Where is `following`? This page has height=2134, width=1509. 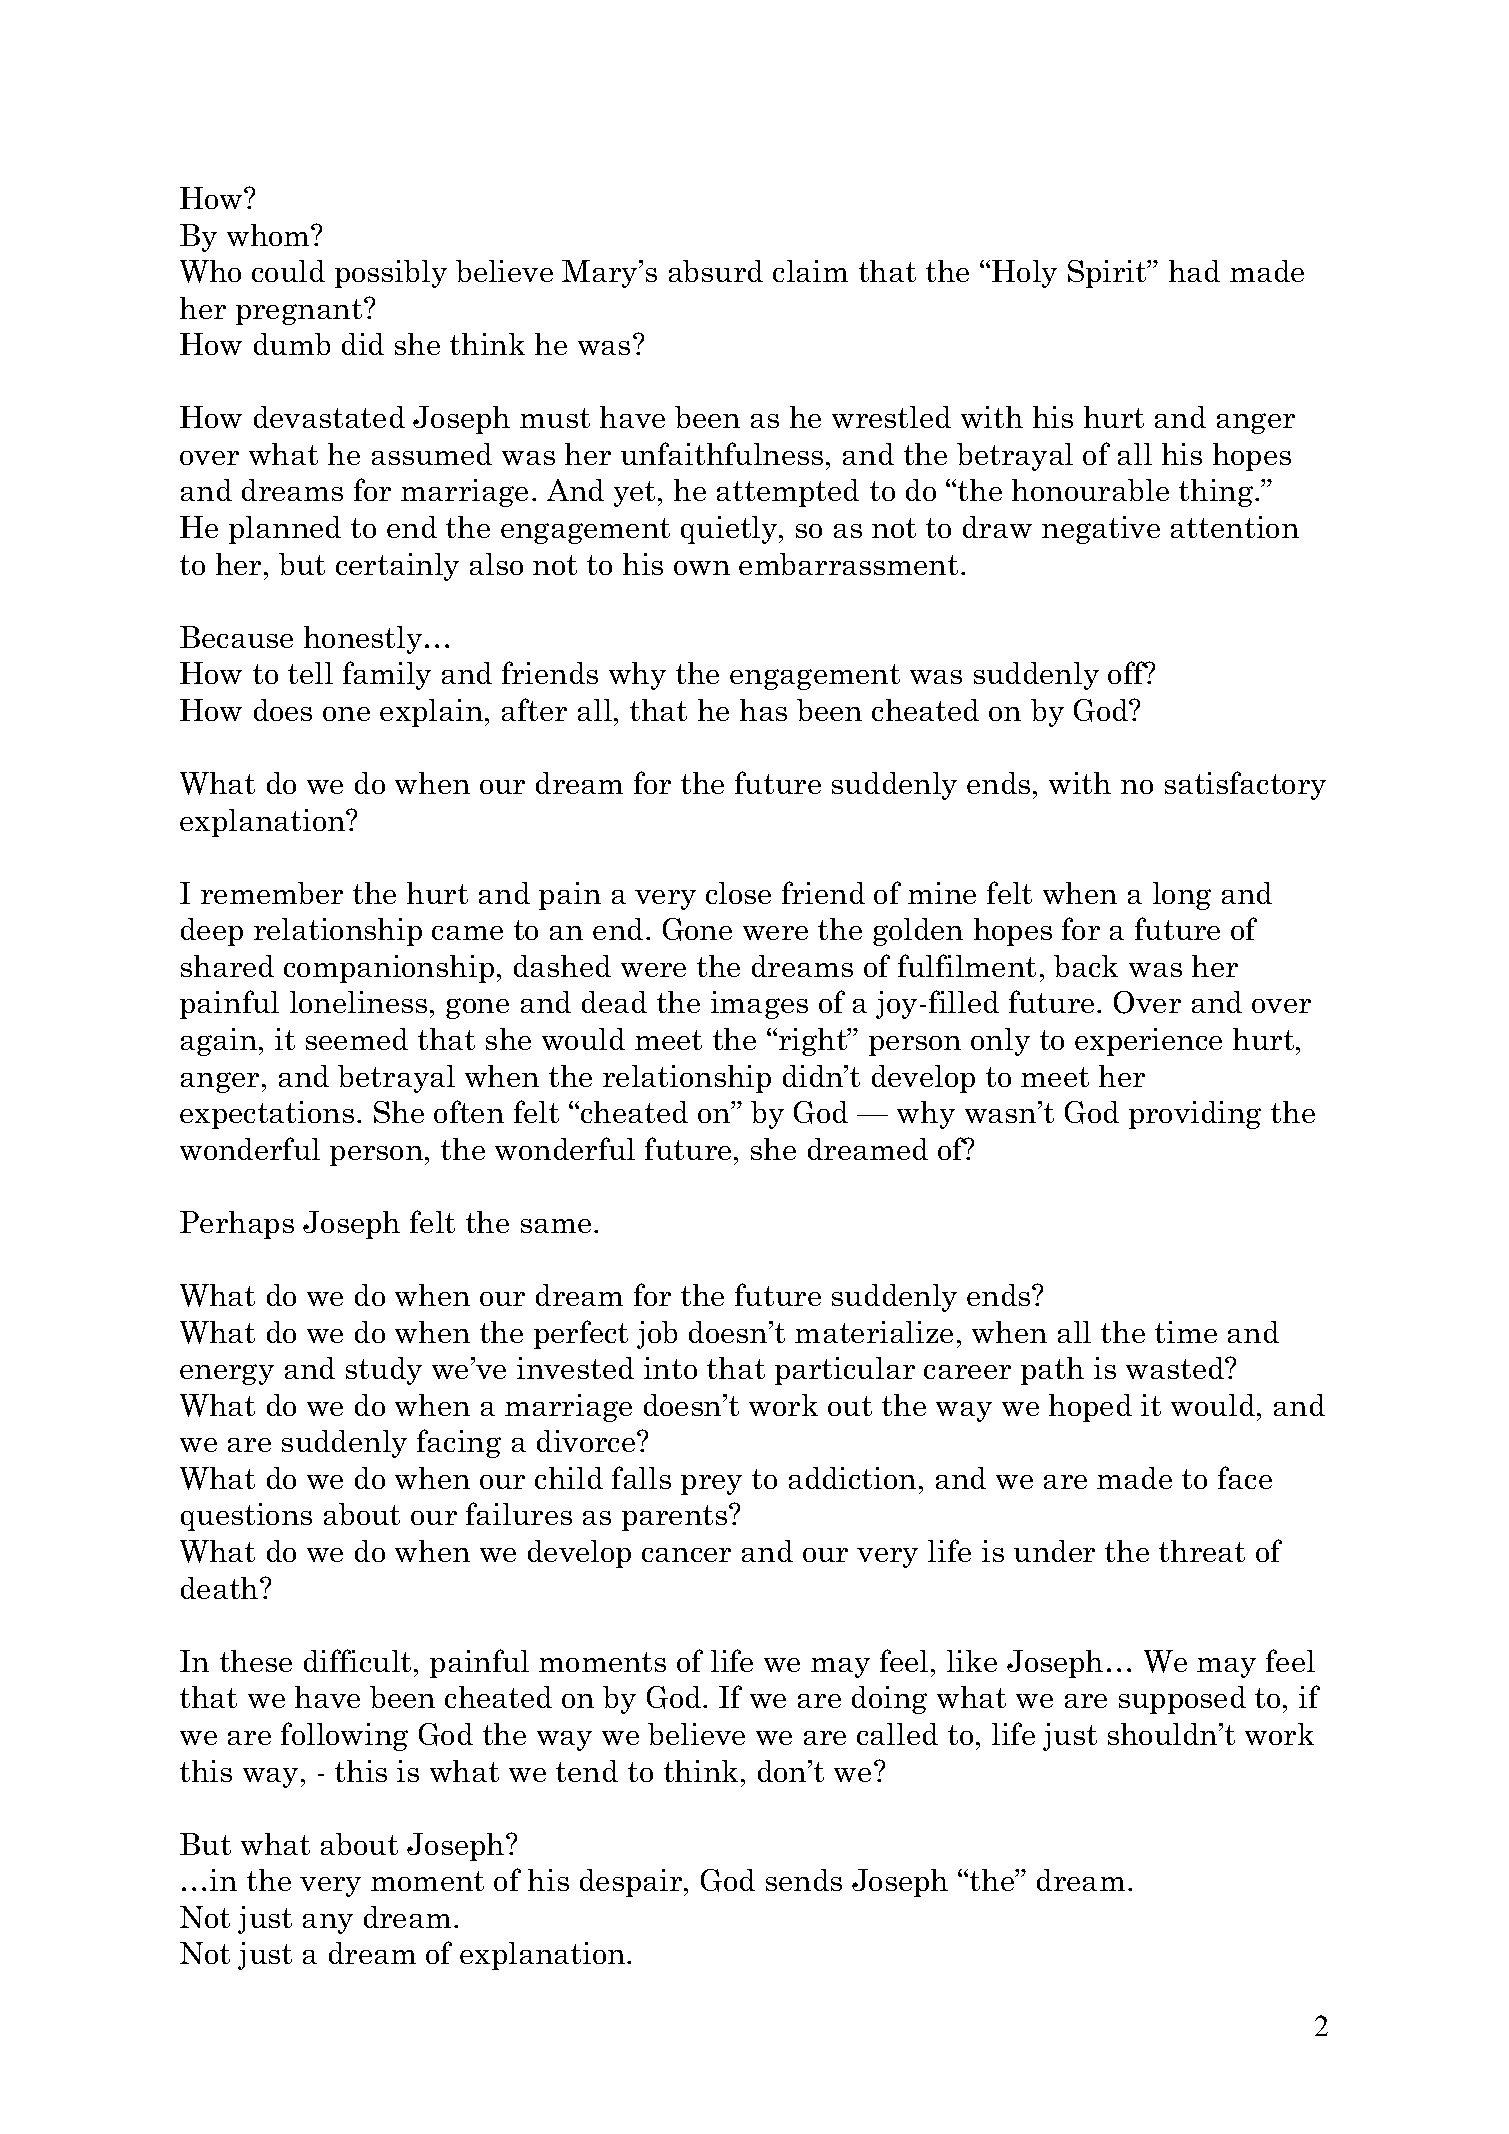
following is located at coordinates (344, 1736).
